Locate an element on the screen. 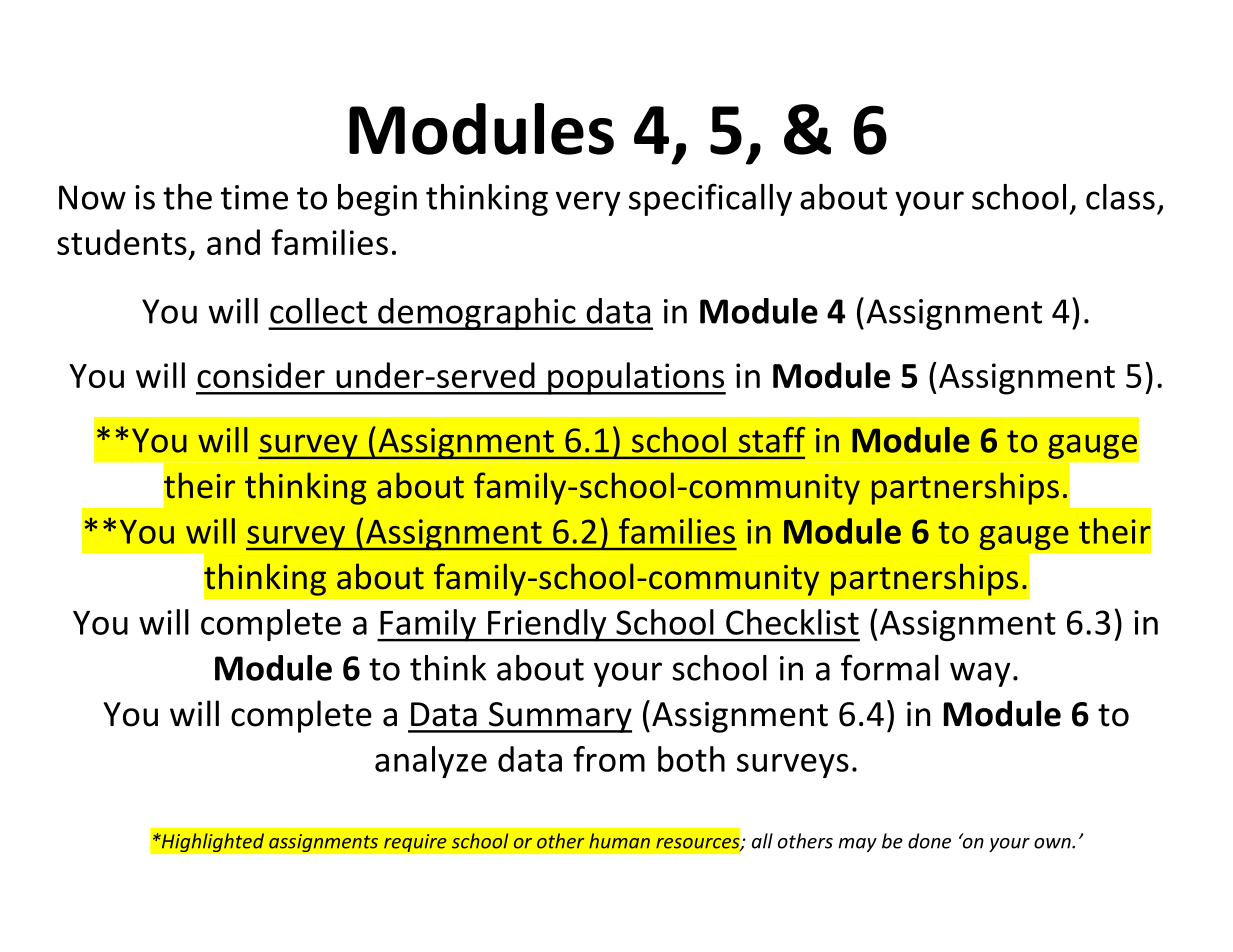 Image resolution: width=1233 pixels, height=952 pixels. own is located at coordinates (1053, 843).
